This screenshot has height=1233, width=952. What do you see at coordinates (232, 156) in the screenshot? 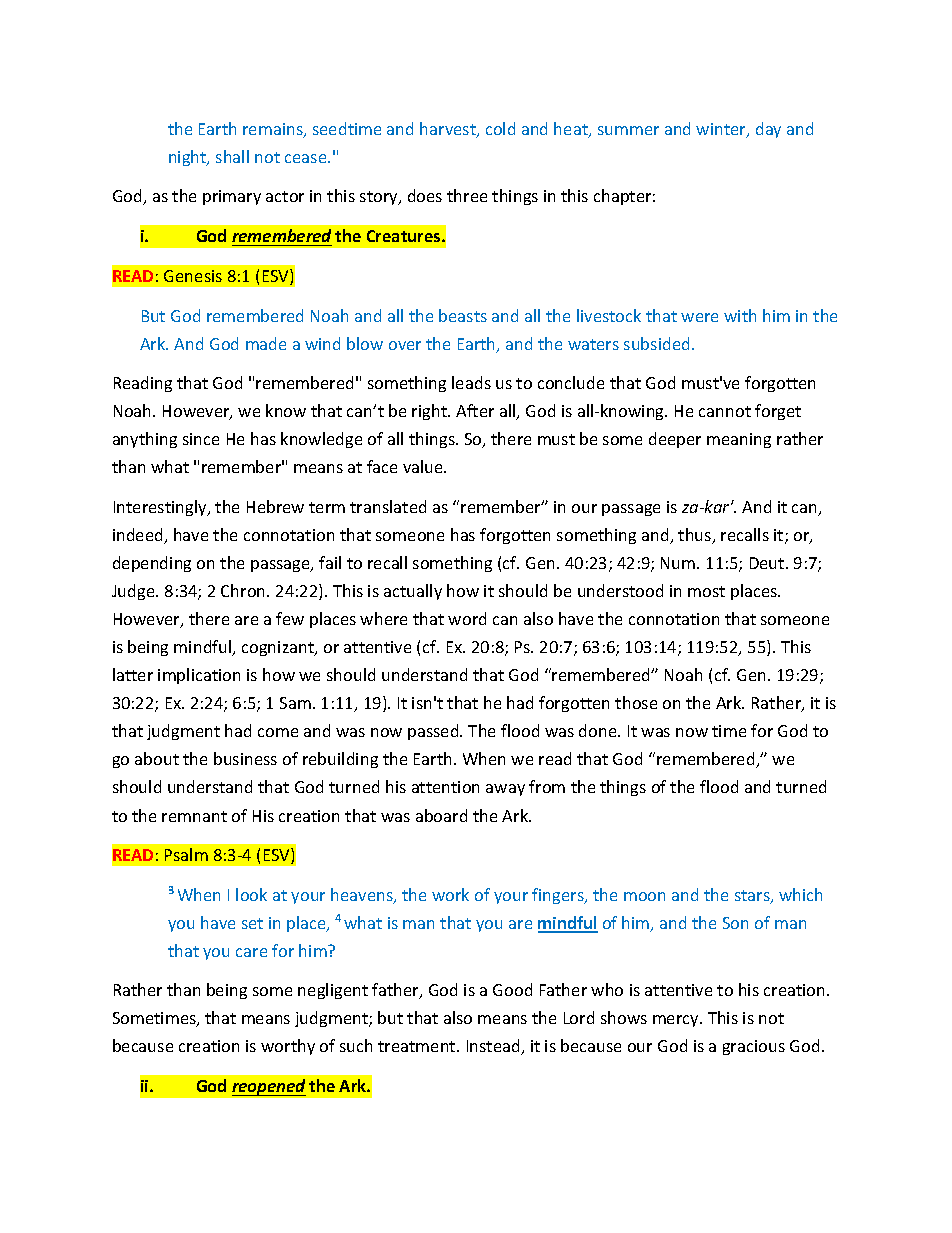
I see `shall` at bounding box center [232, 156].
